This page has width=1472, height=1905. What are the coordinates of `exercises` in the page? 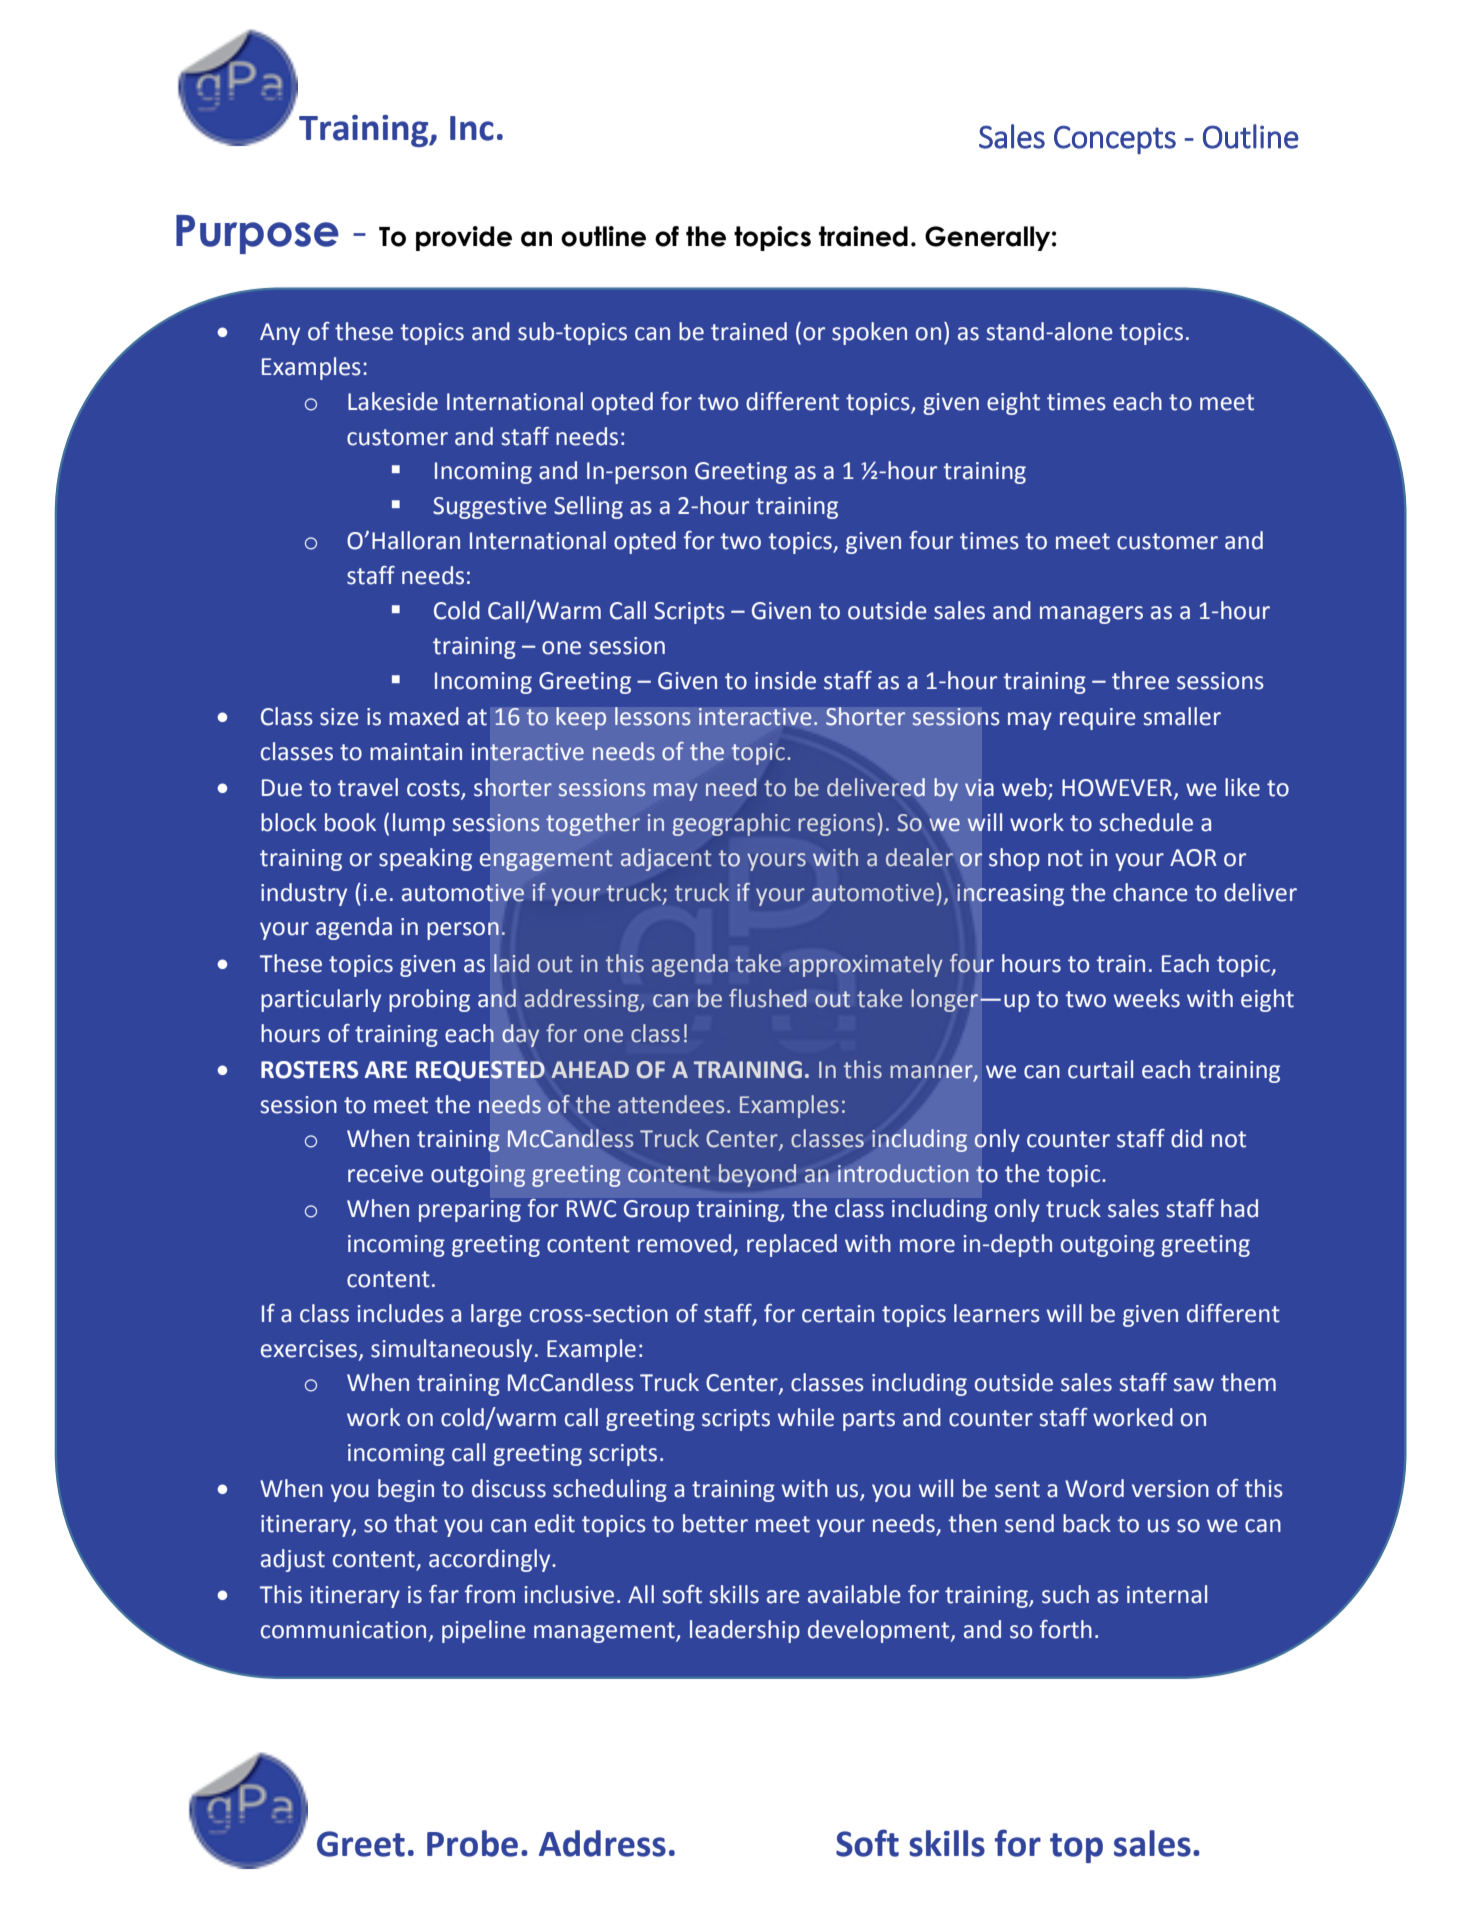 It's located at (310, 1349).
